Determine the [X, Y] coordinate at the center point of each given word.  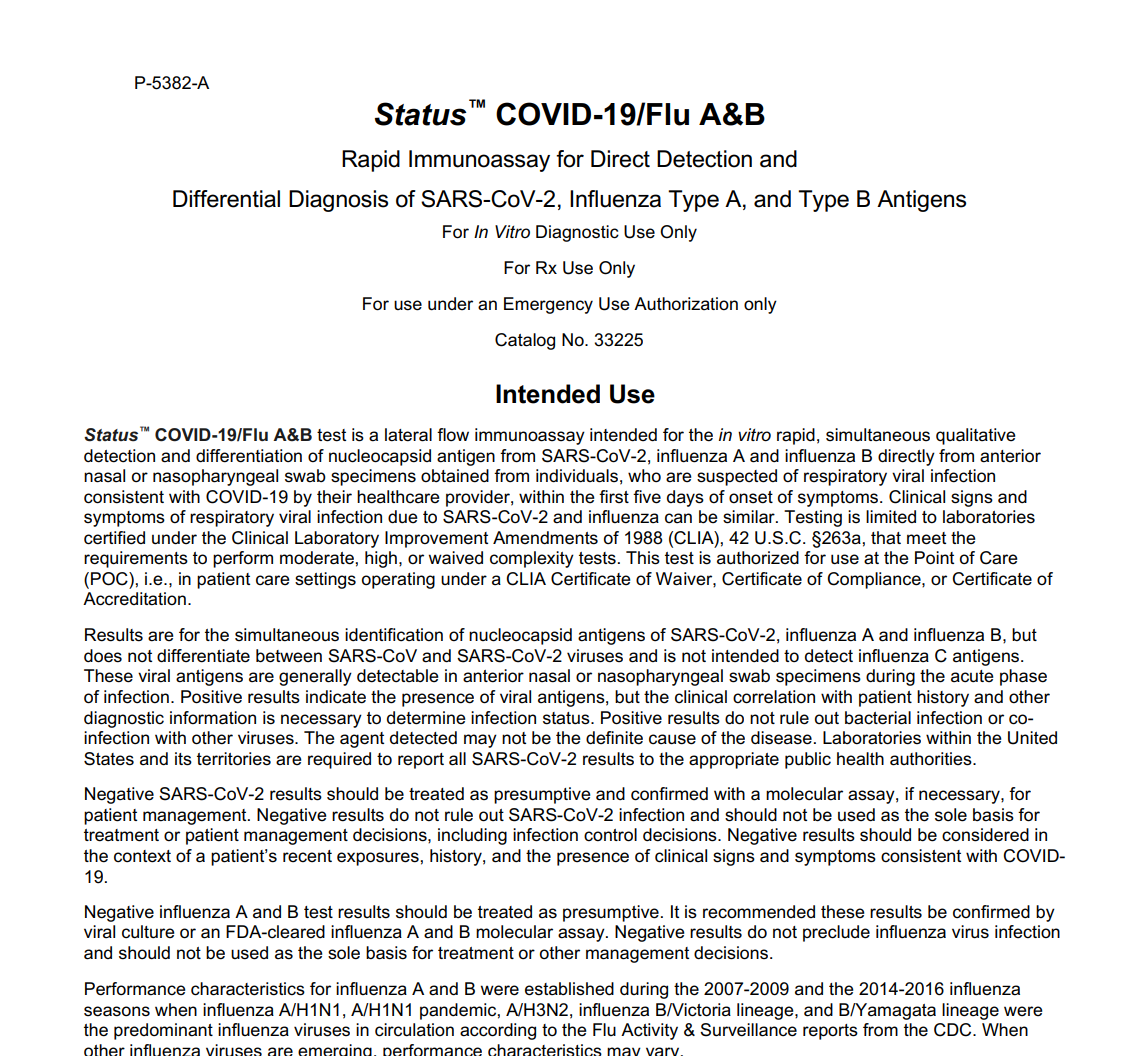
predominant [163, 1031]
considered [985, 835]
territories [234, 759]
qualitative [975, 436]
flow [453, 434]
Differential [226, 199]
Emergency [548, 305]
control [610, 835]
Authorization [686, 304]
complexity [532, 559]
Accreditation [134, 599]
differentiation [249, 456]
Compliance [875, 580]
